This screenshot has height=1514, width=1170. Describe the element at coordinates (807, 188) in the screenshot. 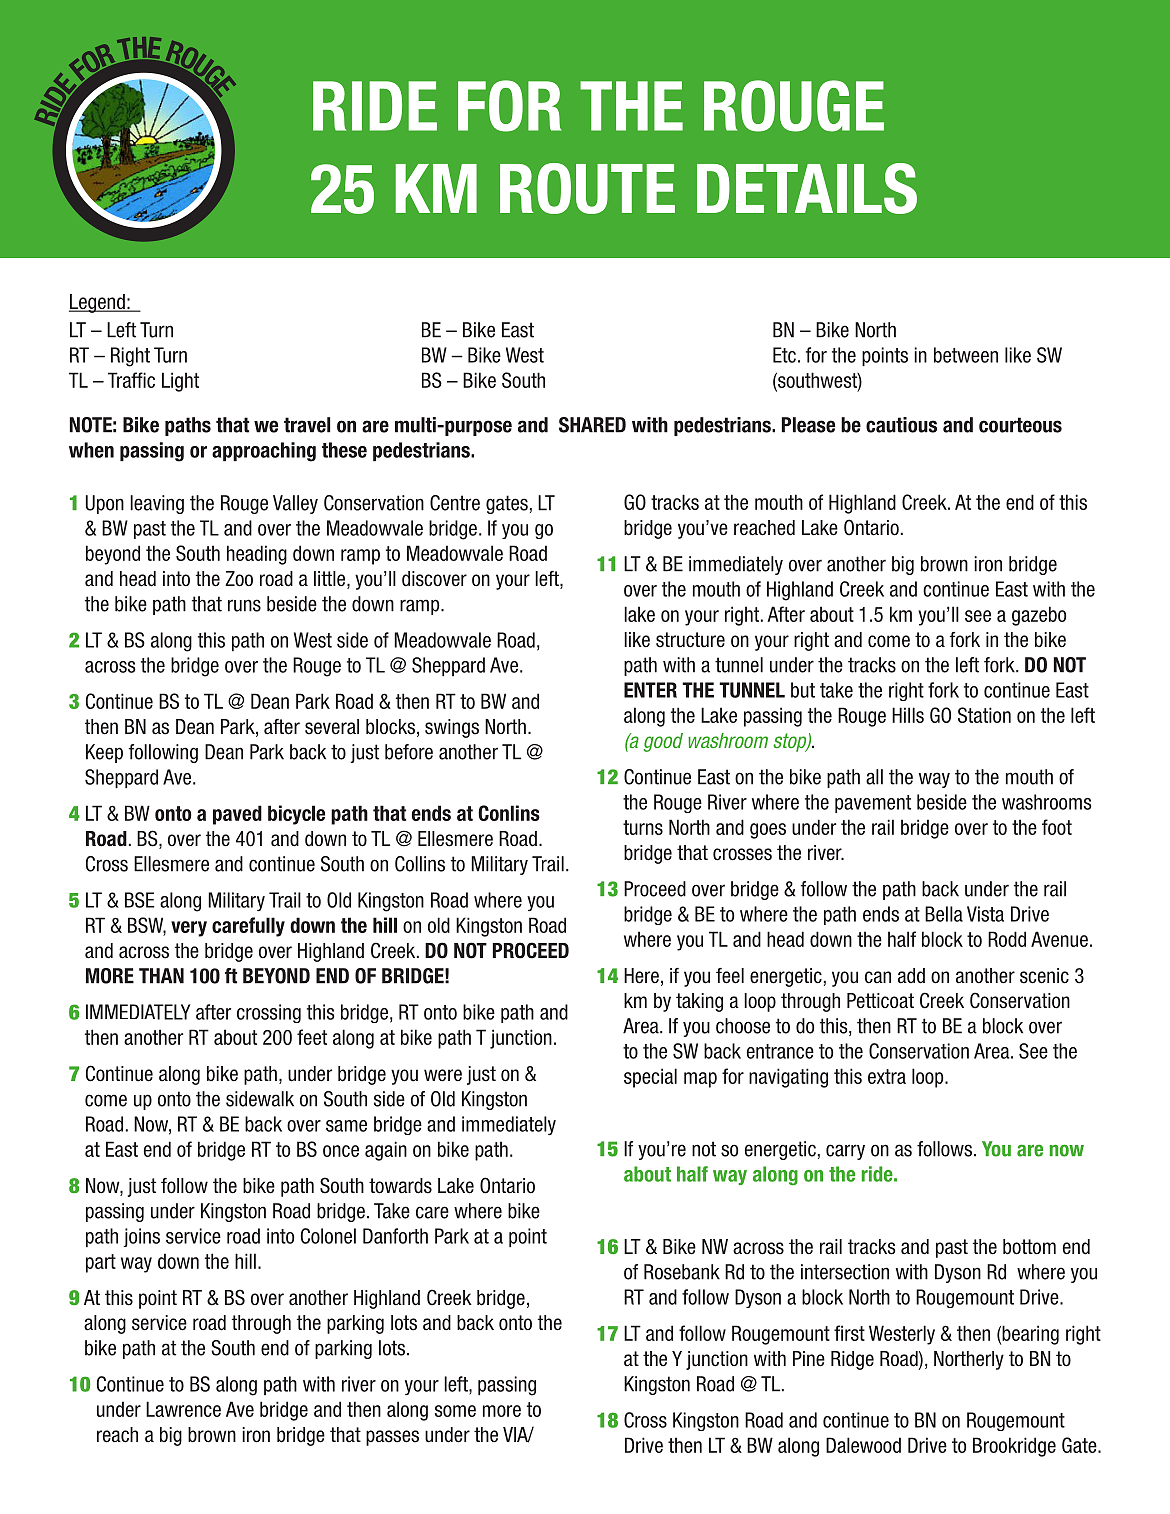

I see `Details` at that location.
